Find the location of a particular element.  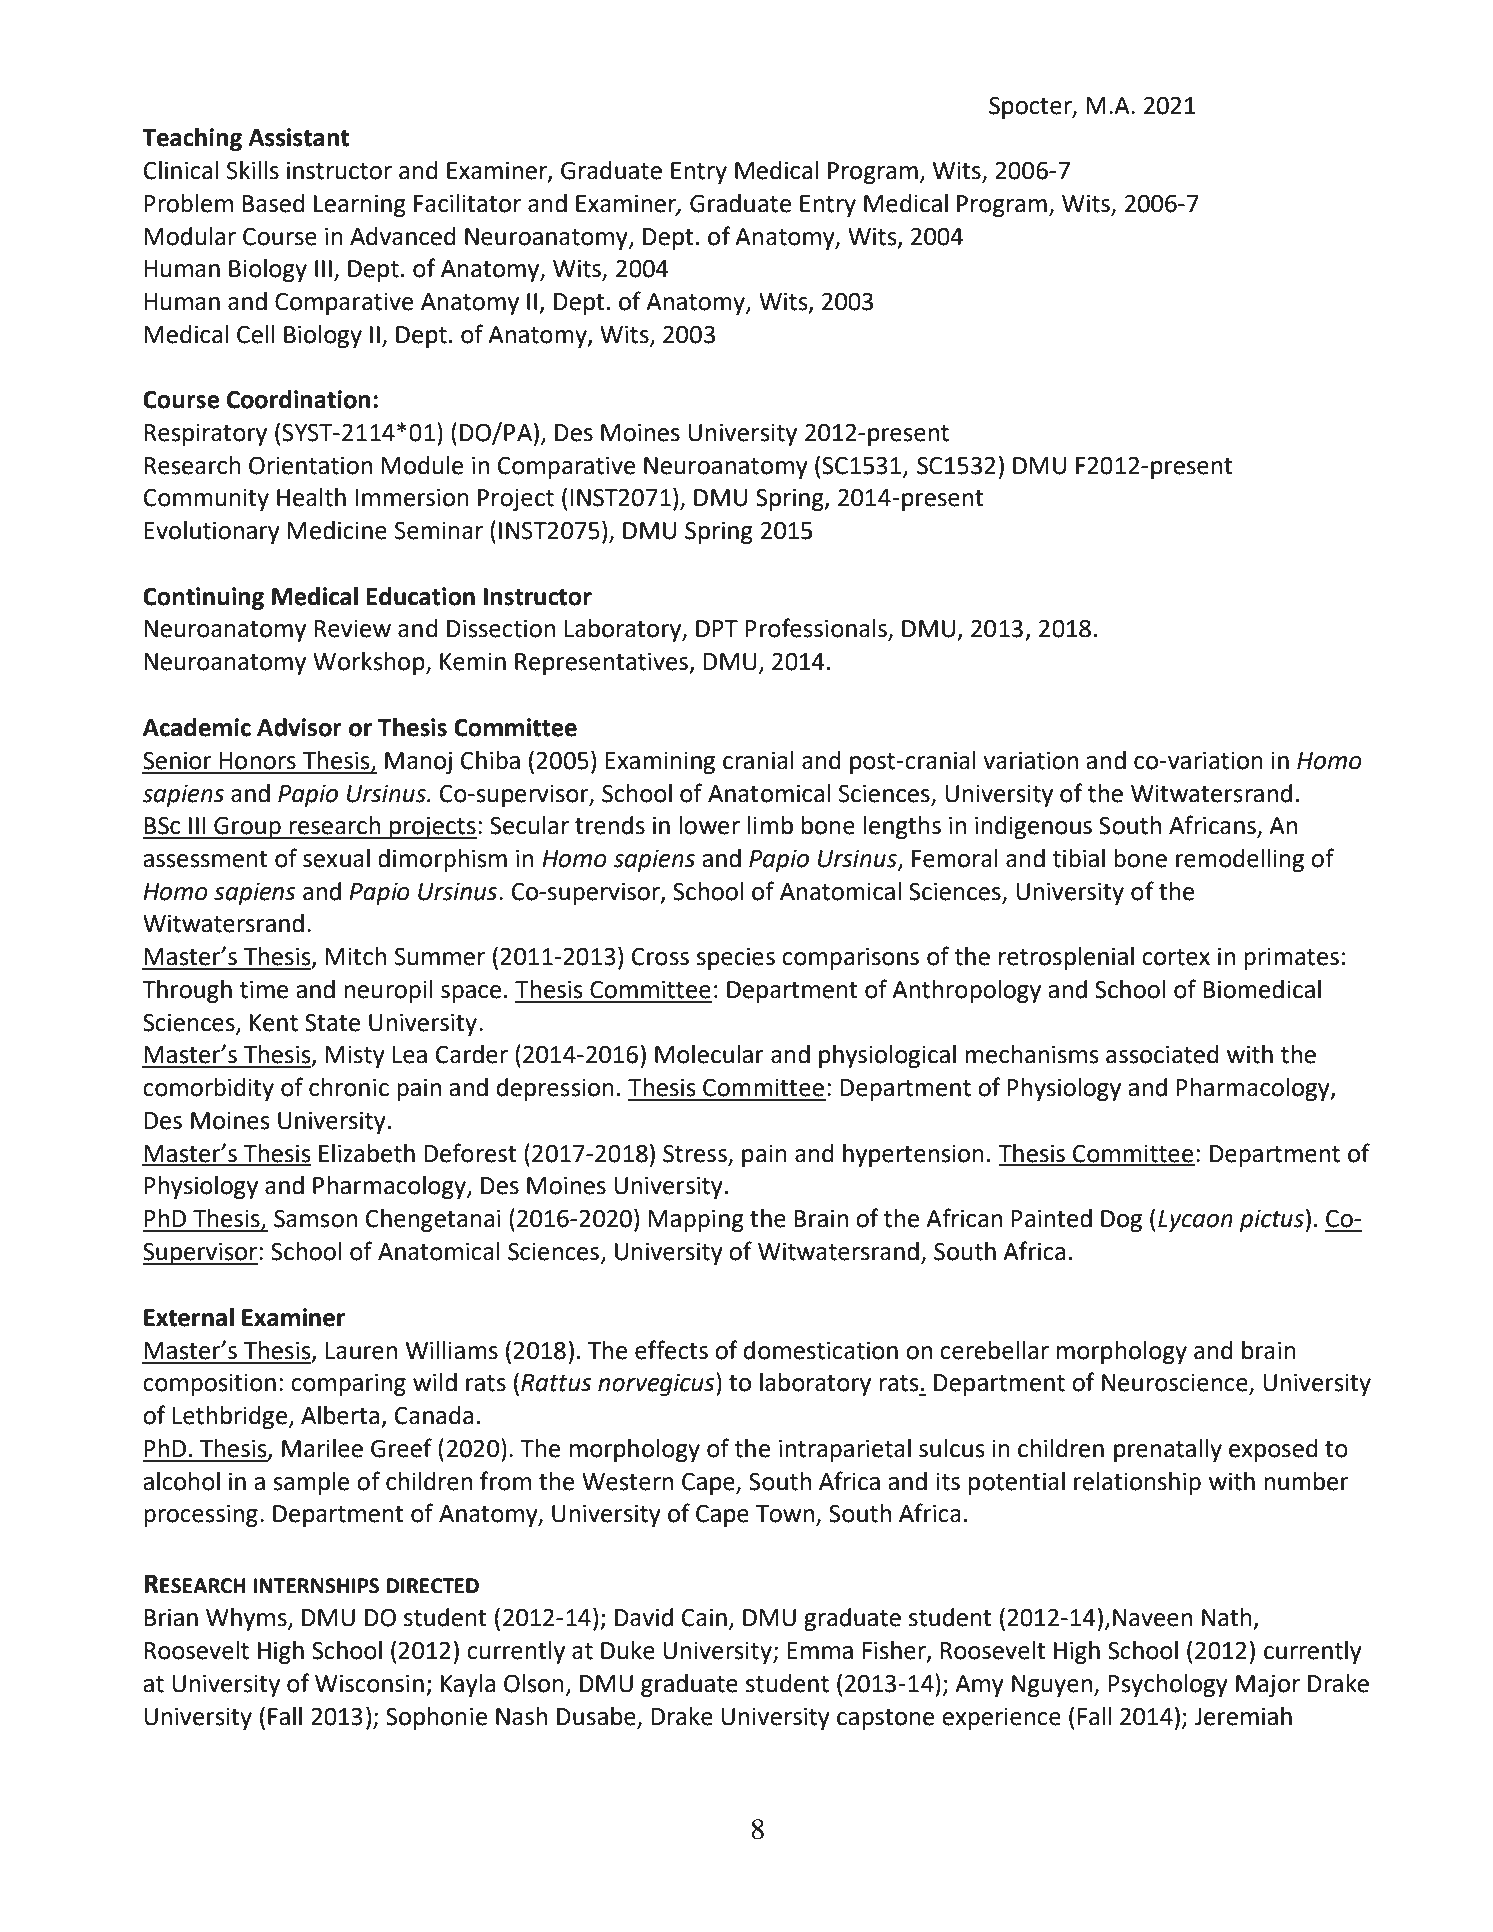

Professionals is located at coordinates (817, 629).
